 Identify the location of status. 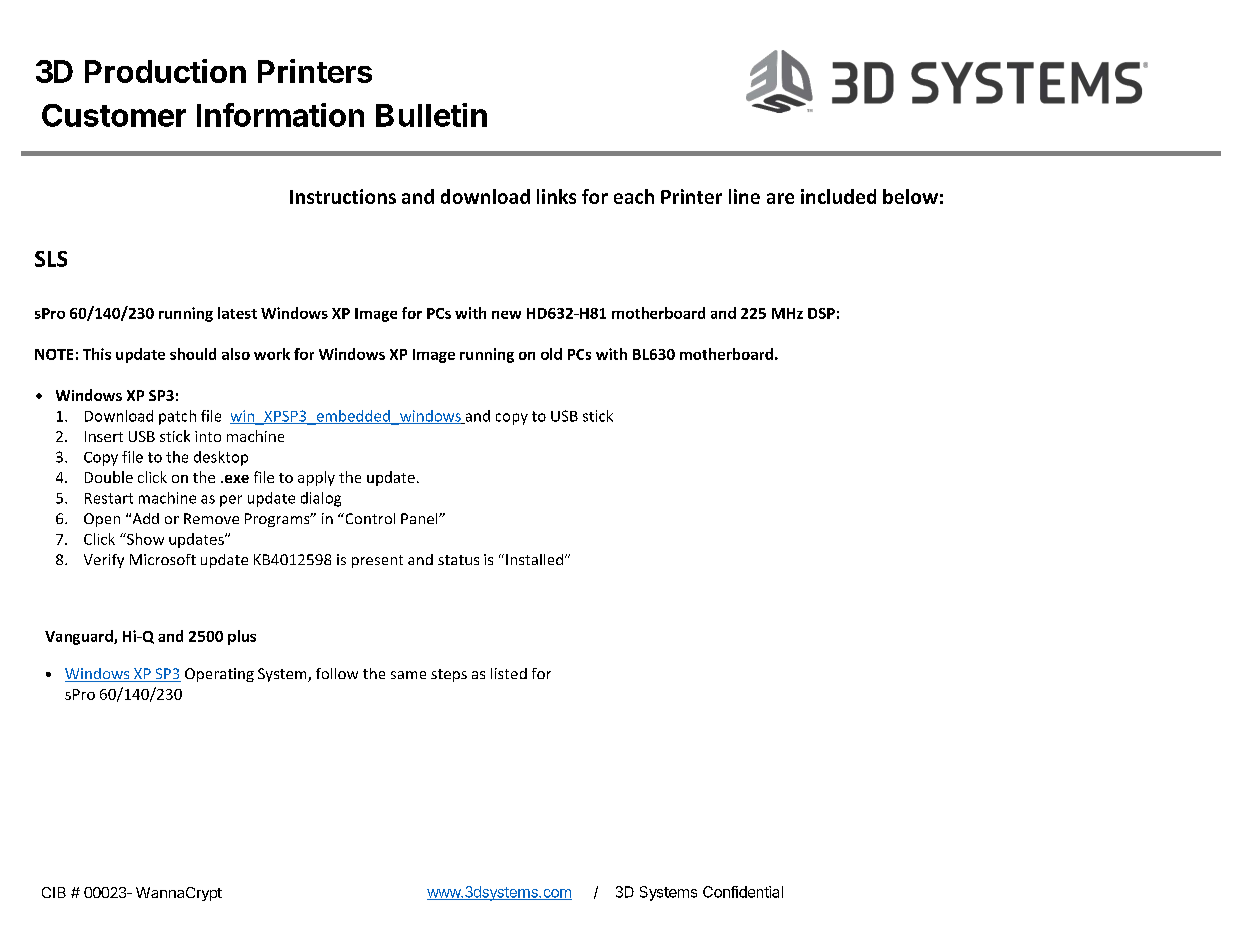
(458, 560).
